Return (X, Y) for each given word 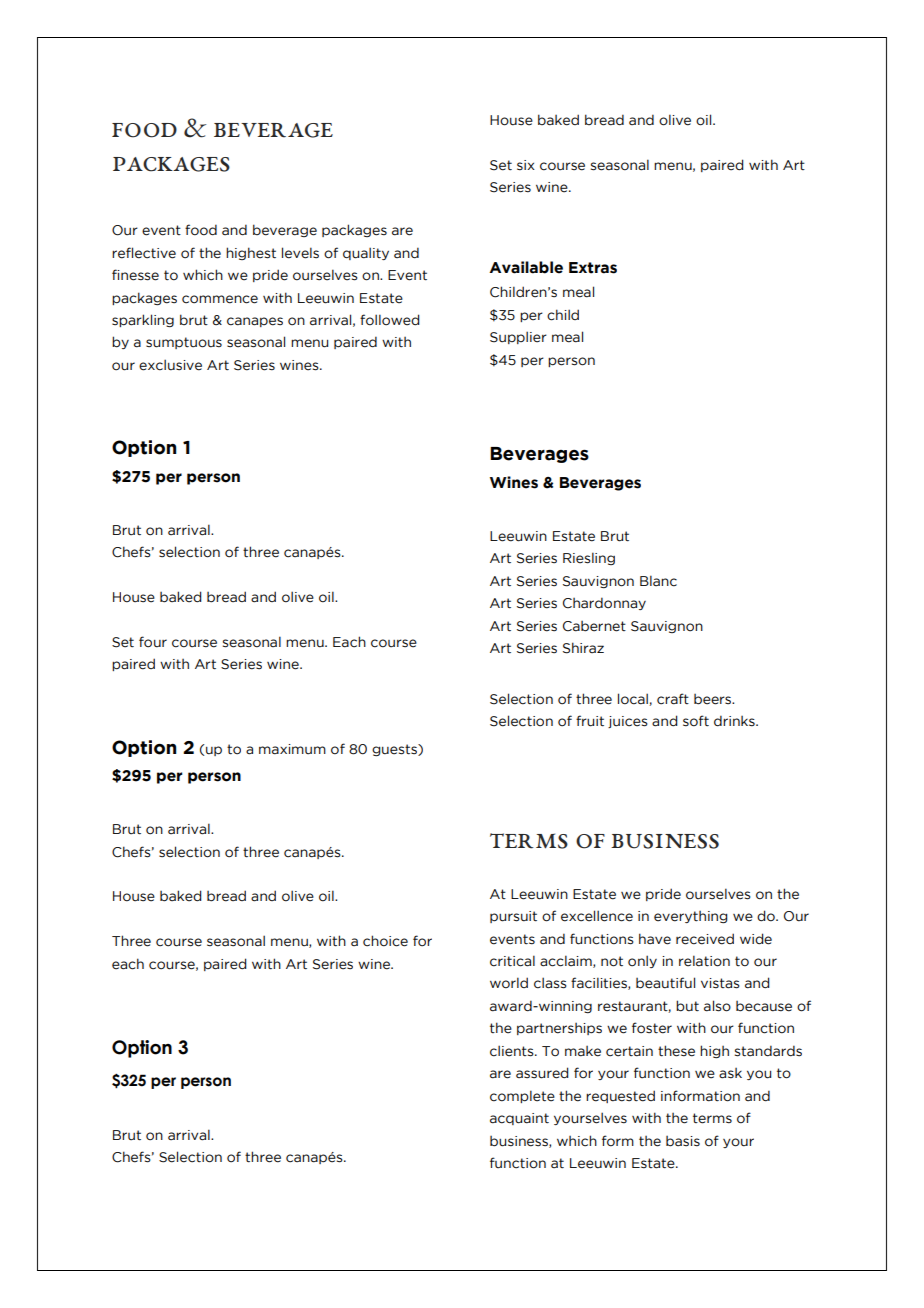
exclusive (170, 365)
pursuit (513, 917)
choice (385, 941)
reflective (144, 253)
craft (673, 699)
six (526, 165)
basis (683, 1141)
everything (691, 917)
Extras (593, 268)
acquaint (519, 1119)
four (153, 642)
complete (522, 1096)
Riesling (589, 558)
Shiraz (583, 648)
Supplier (518, 337)
